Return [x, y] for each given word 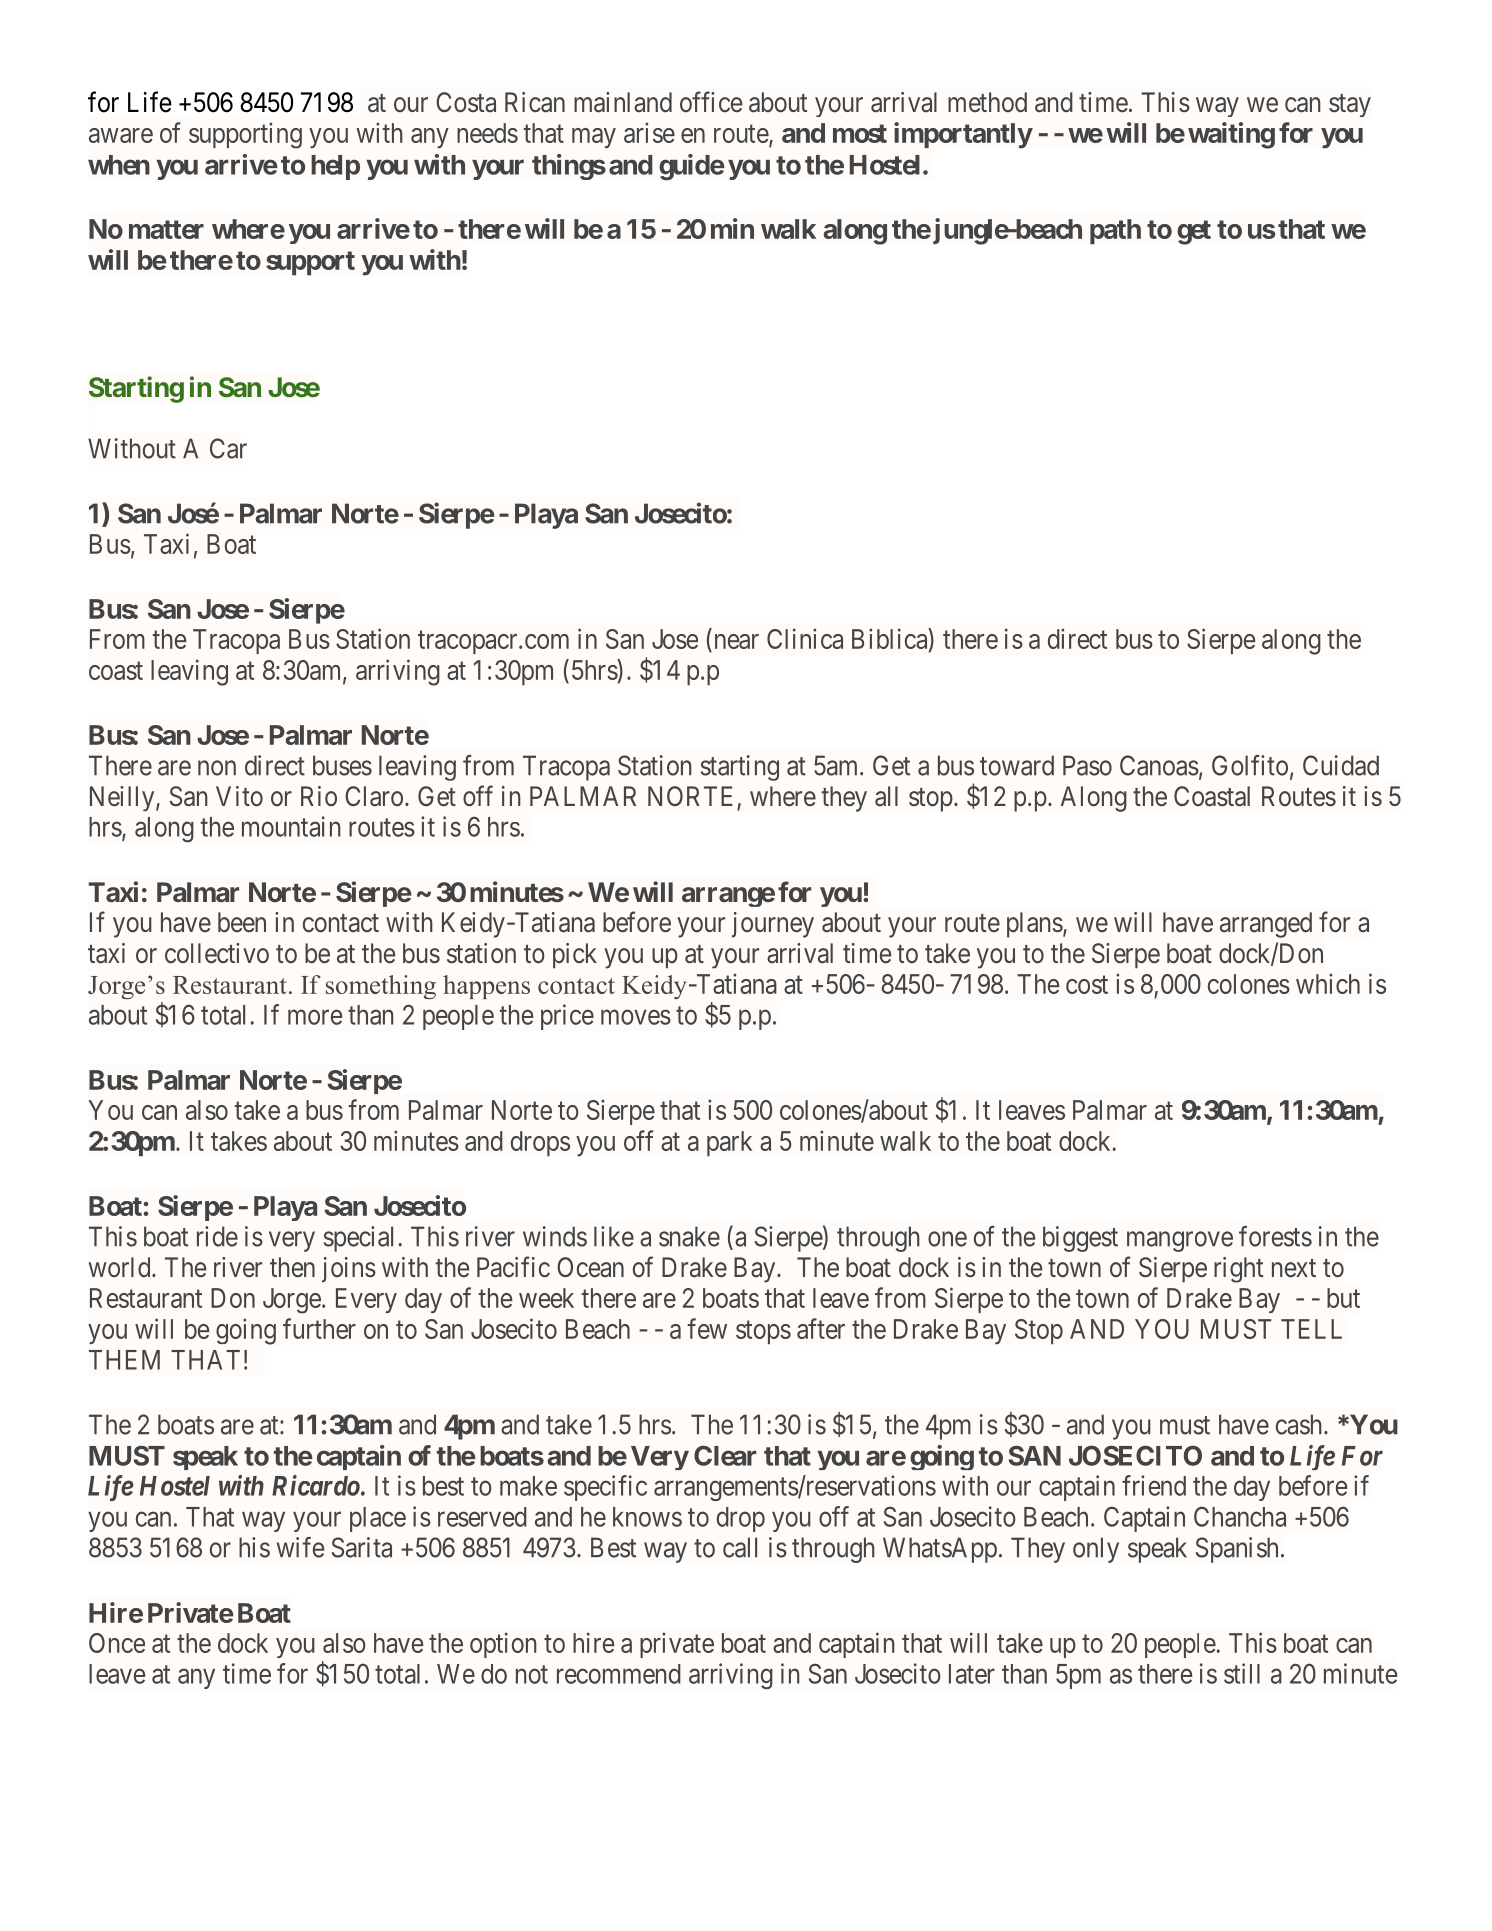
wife [300, 1547]
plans [1035, 925]
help [335, 167]
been [242, 922]
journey [773, 925]
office [711, 102]
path [1115, 231]
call [740, 1547]
